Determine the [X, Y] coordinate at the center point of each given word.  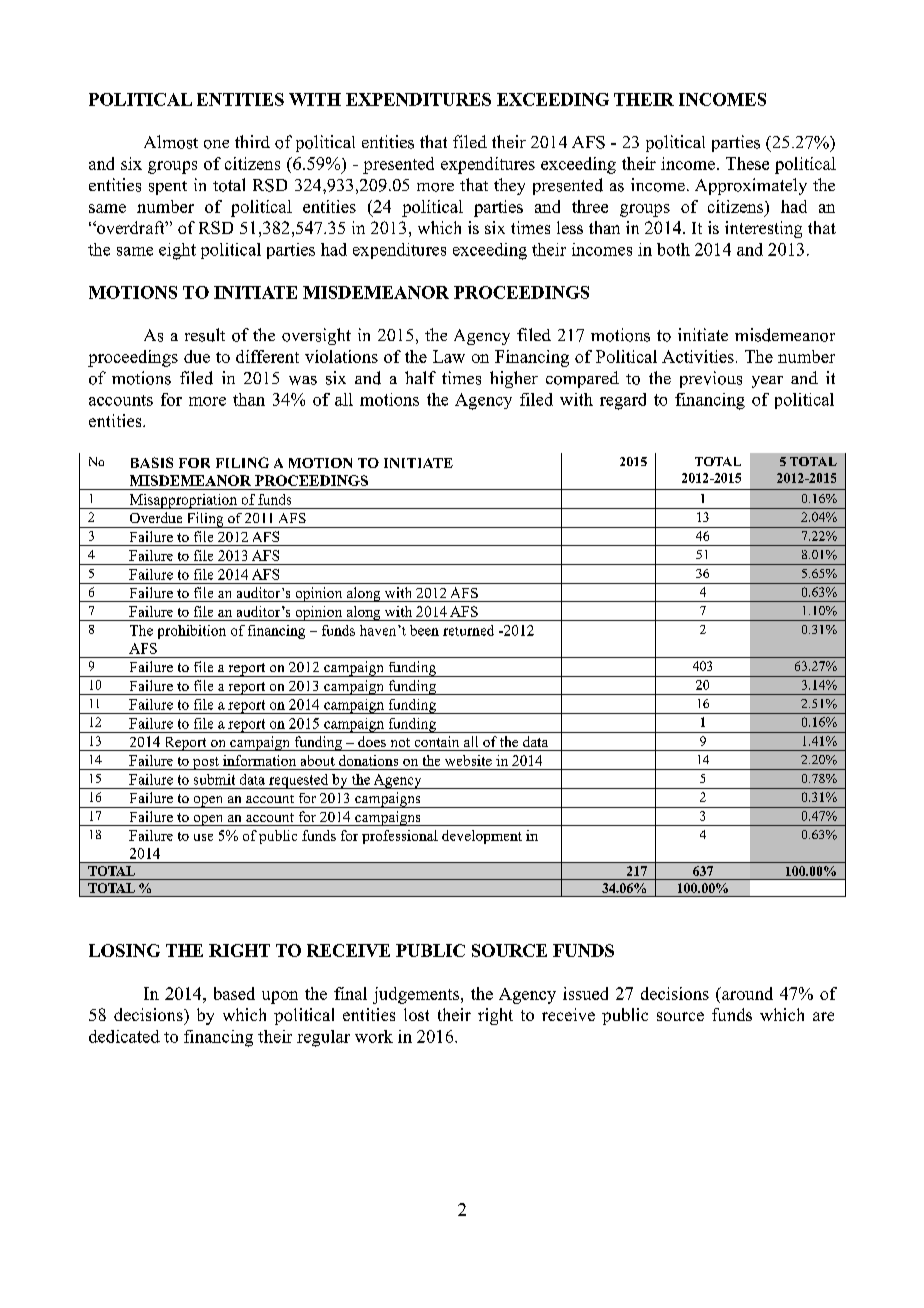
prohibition [192, 632]
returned [468, 630]
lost [416, 1014]
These [747, 163]
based [234, 993]
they [509, 186]
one [216, 144]
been [424, 630]
